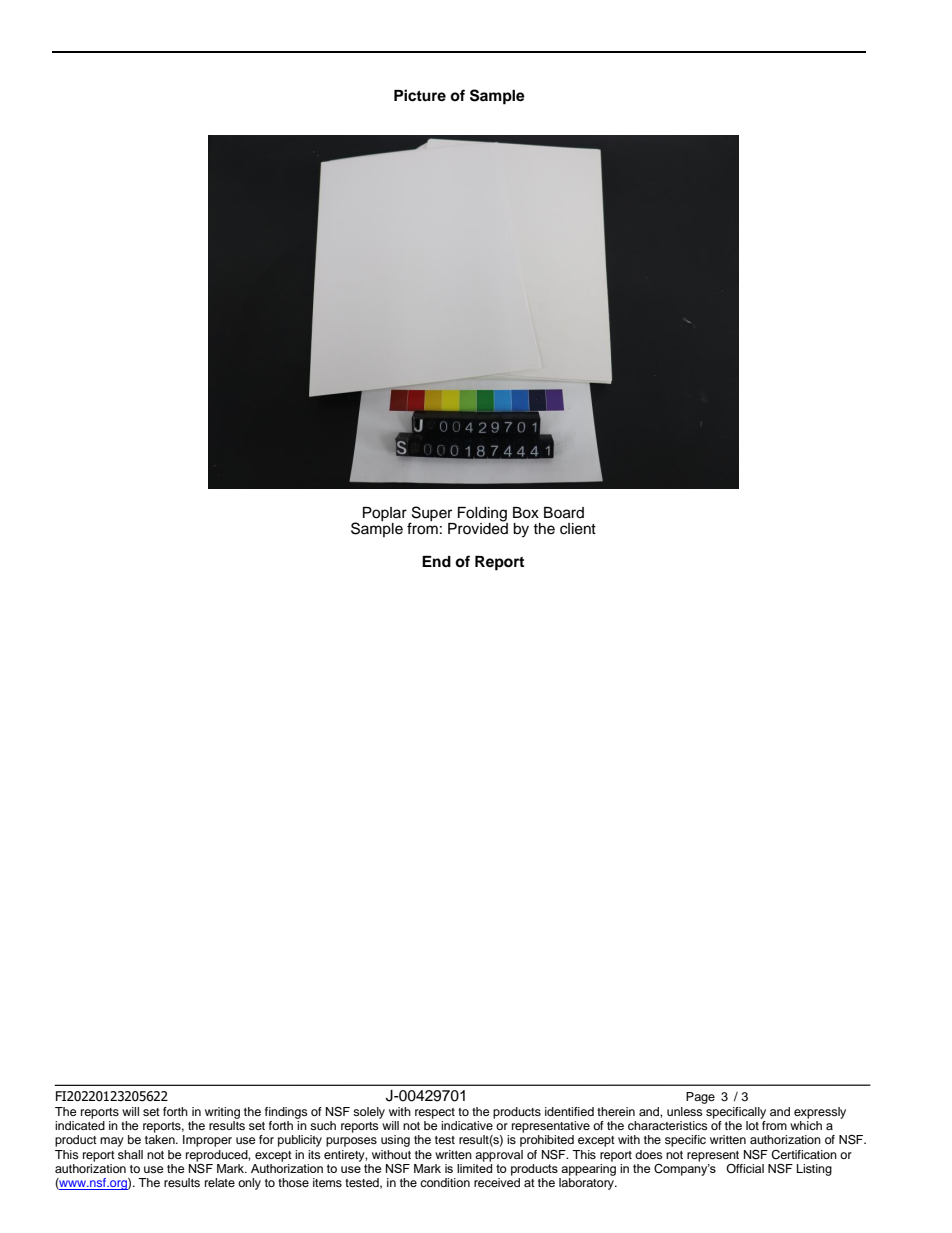 This screenshot has height=1233, width=952. What do you see at coordinates (474, 1167) in the screenshot?
I see `limited` at bounding box center [474, 1167].
